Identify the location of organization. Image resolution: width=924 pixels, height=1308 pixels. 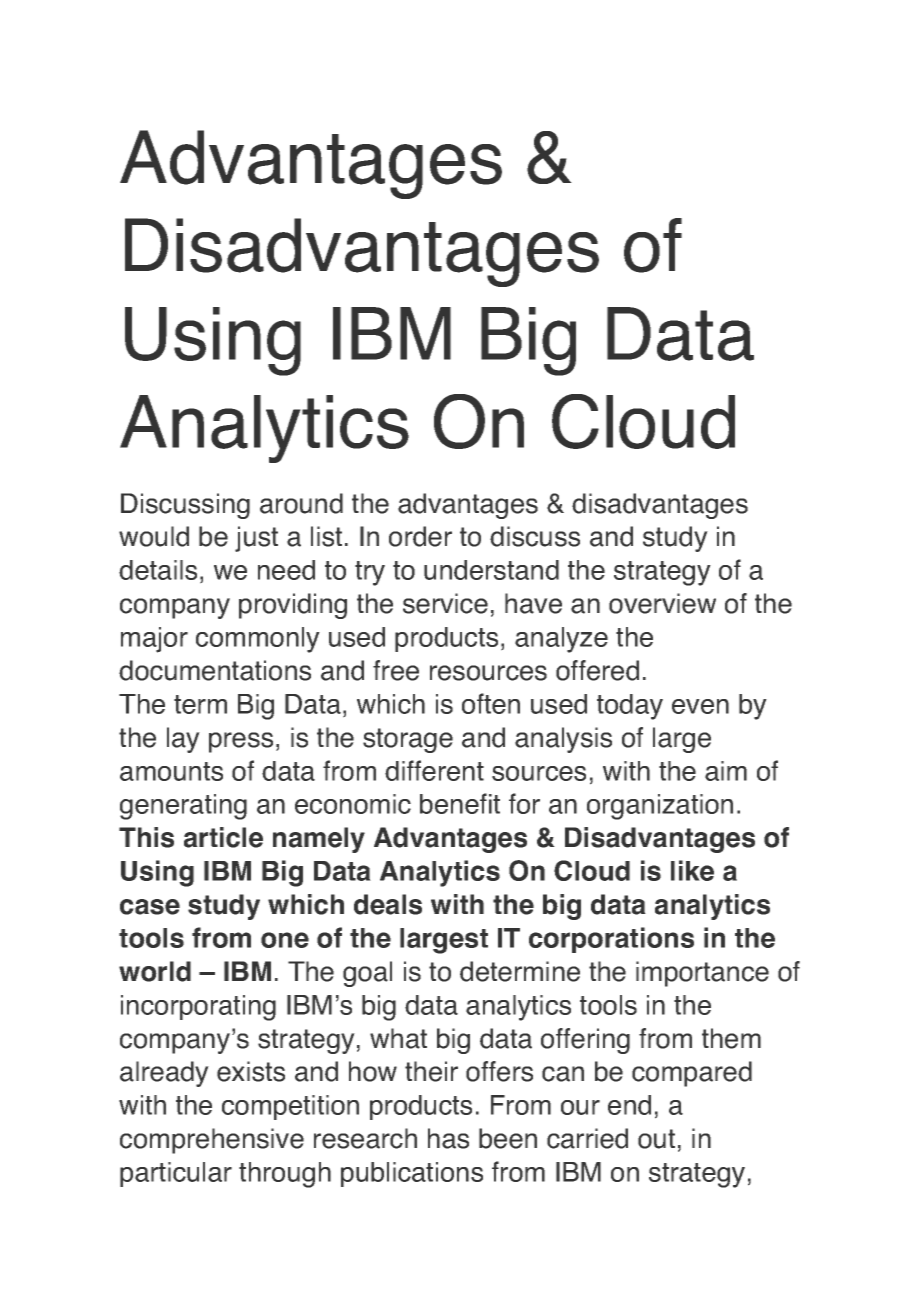
(660, 807).
